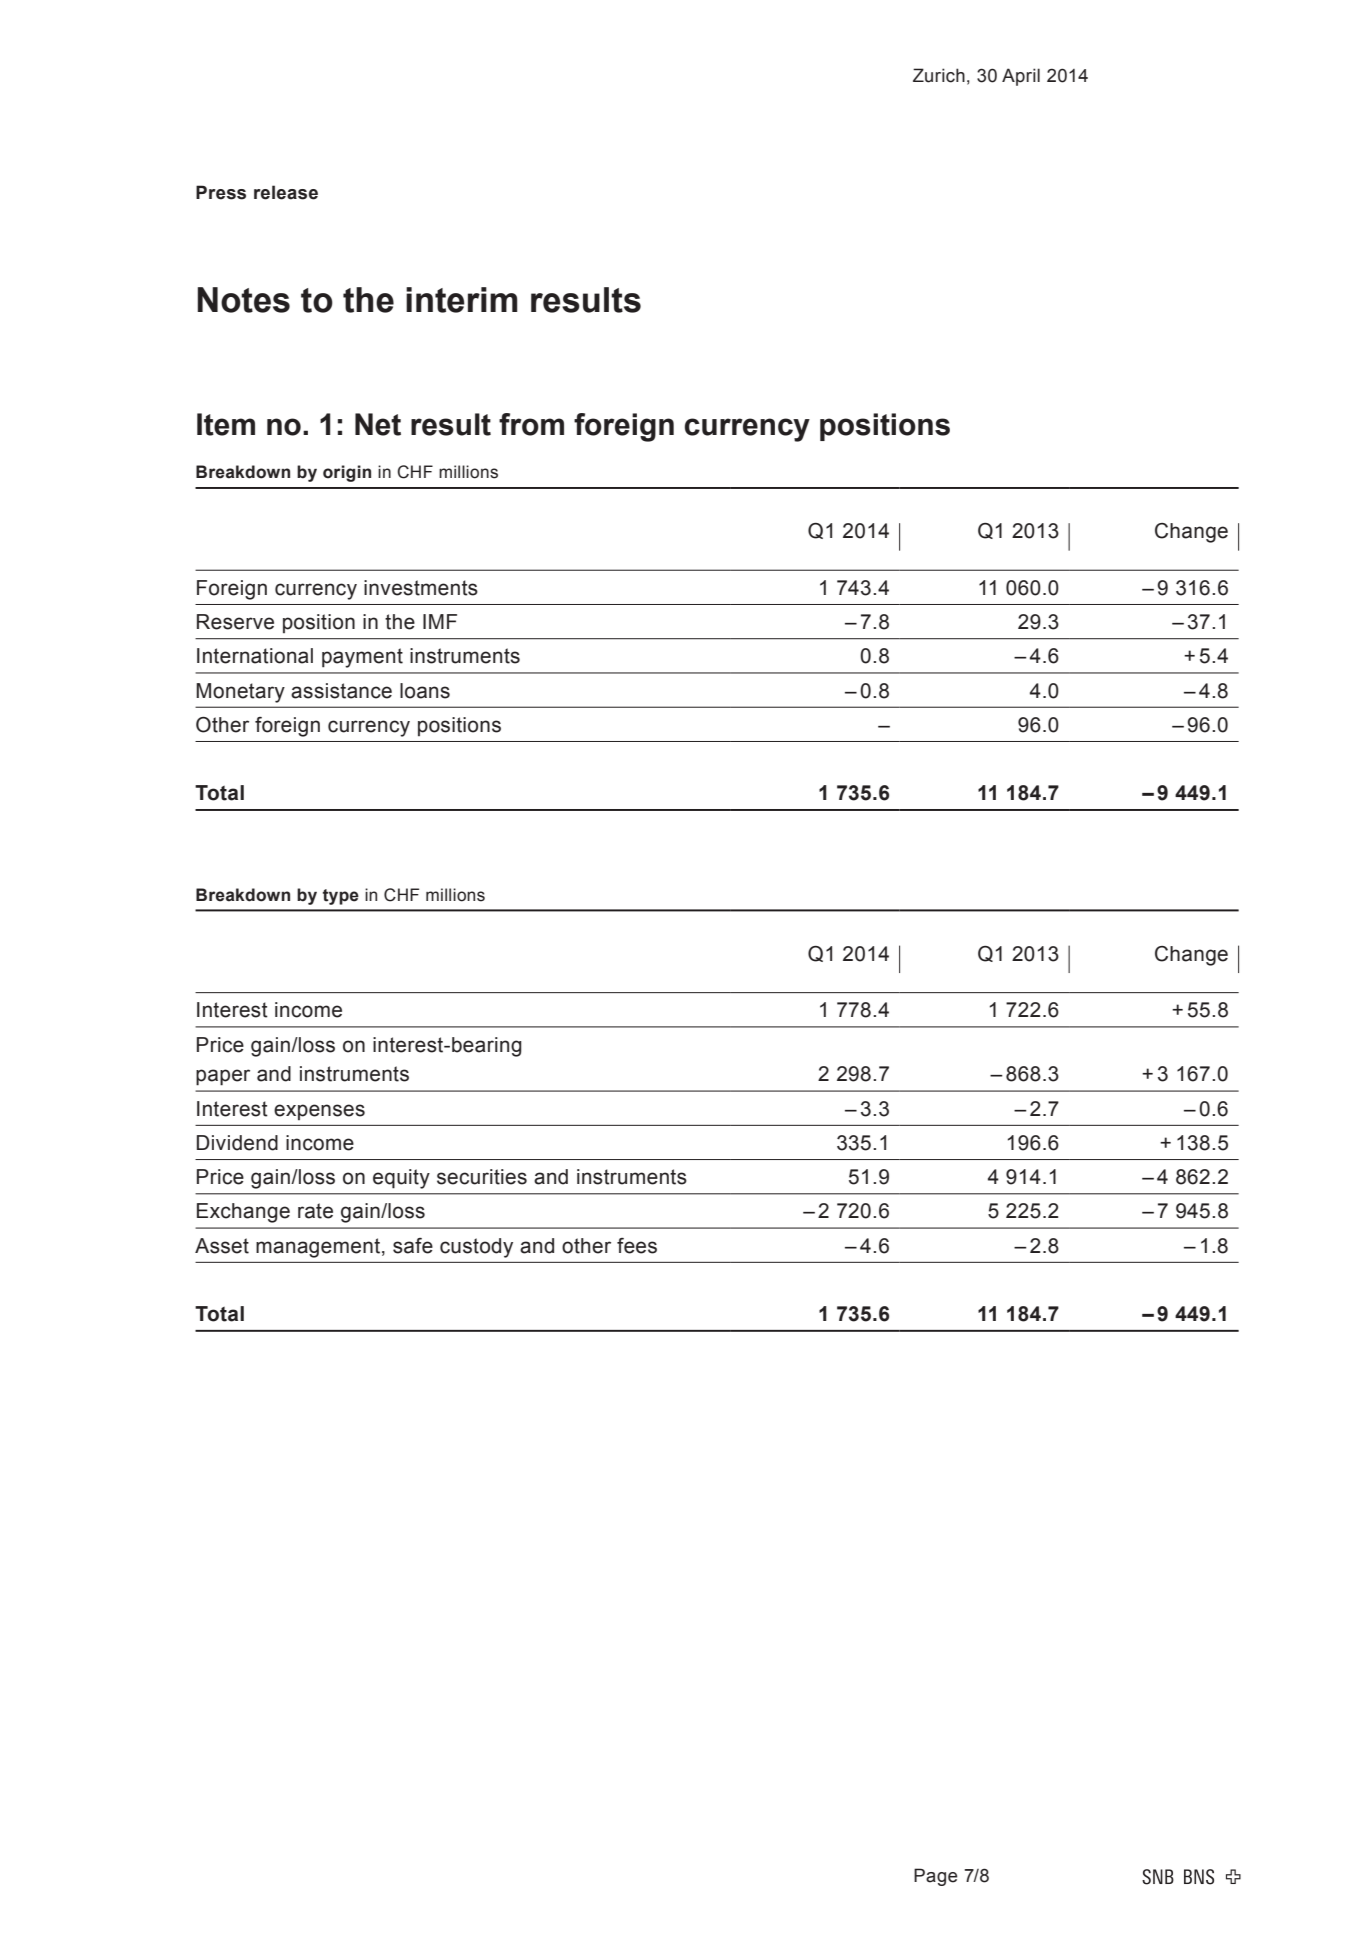  What do you see at coordinates (637, 1246) in the screenshot?
I see `fees` at bounding box center [637, 1246].
